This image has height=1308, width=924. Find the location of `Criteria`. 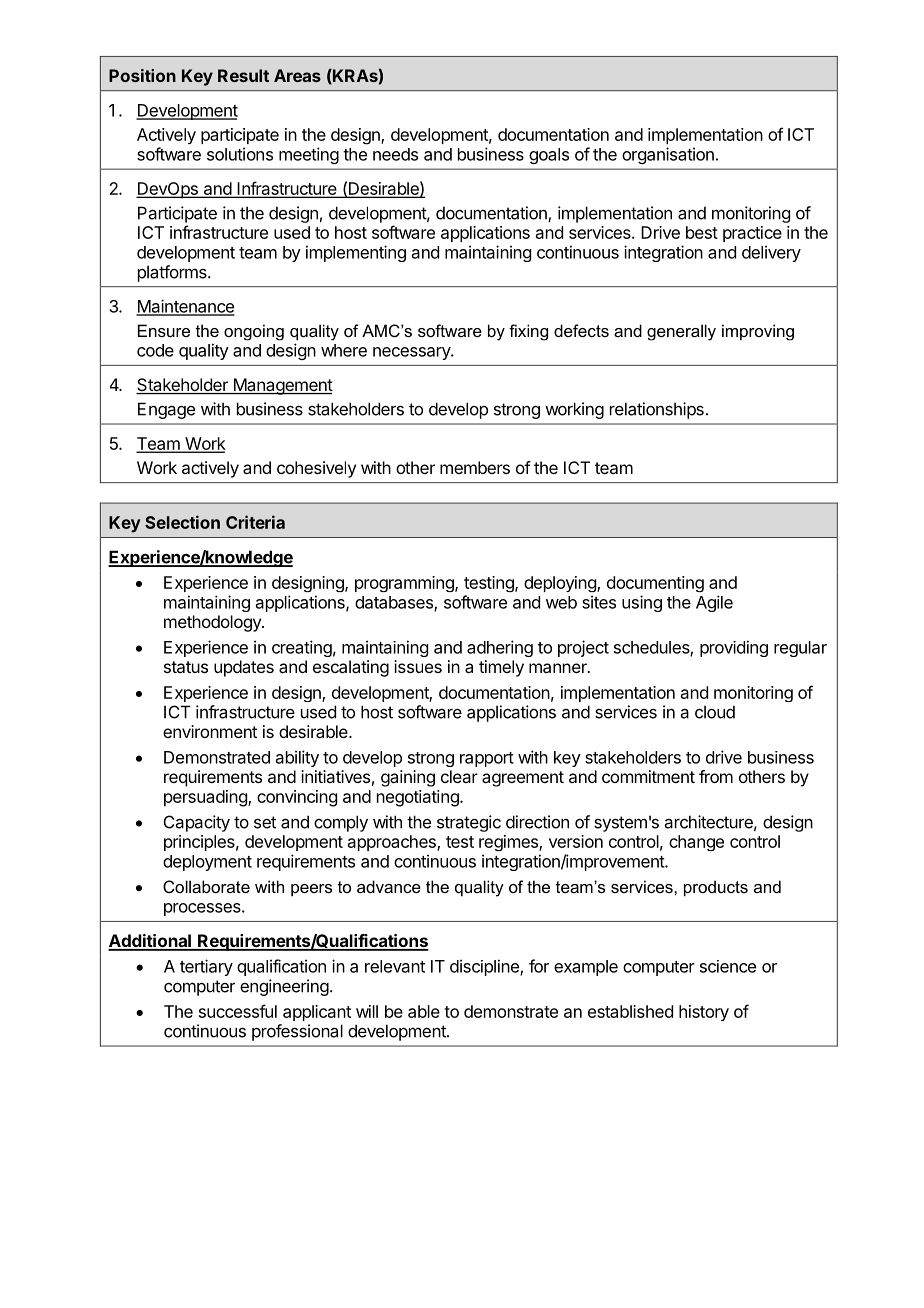

Criteria is located at coordinates (255, 522).
